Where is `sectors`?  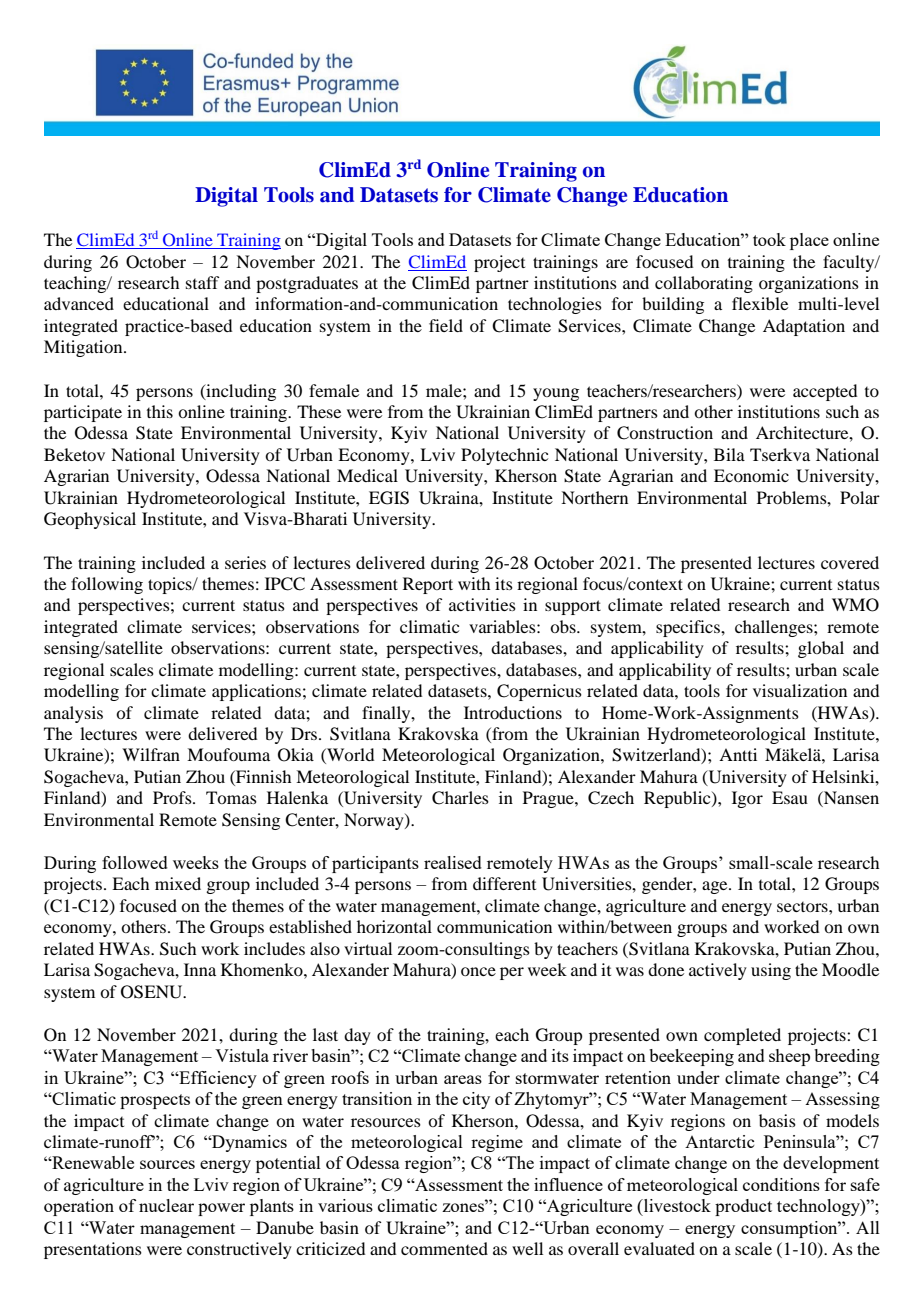 sectors is located at coordinates (803, 907).
